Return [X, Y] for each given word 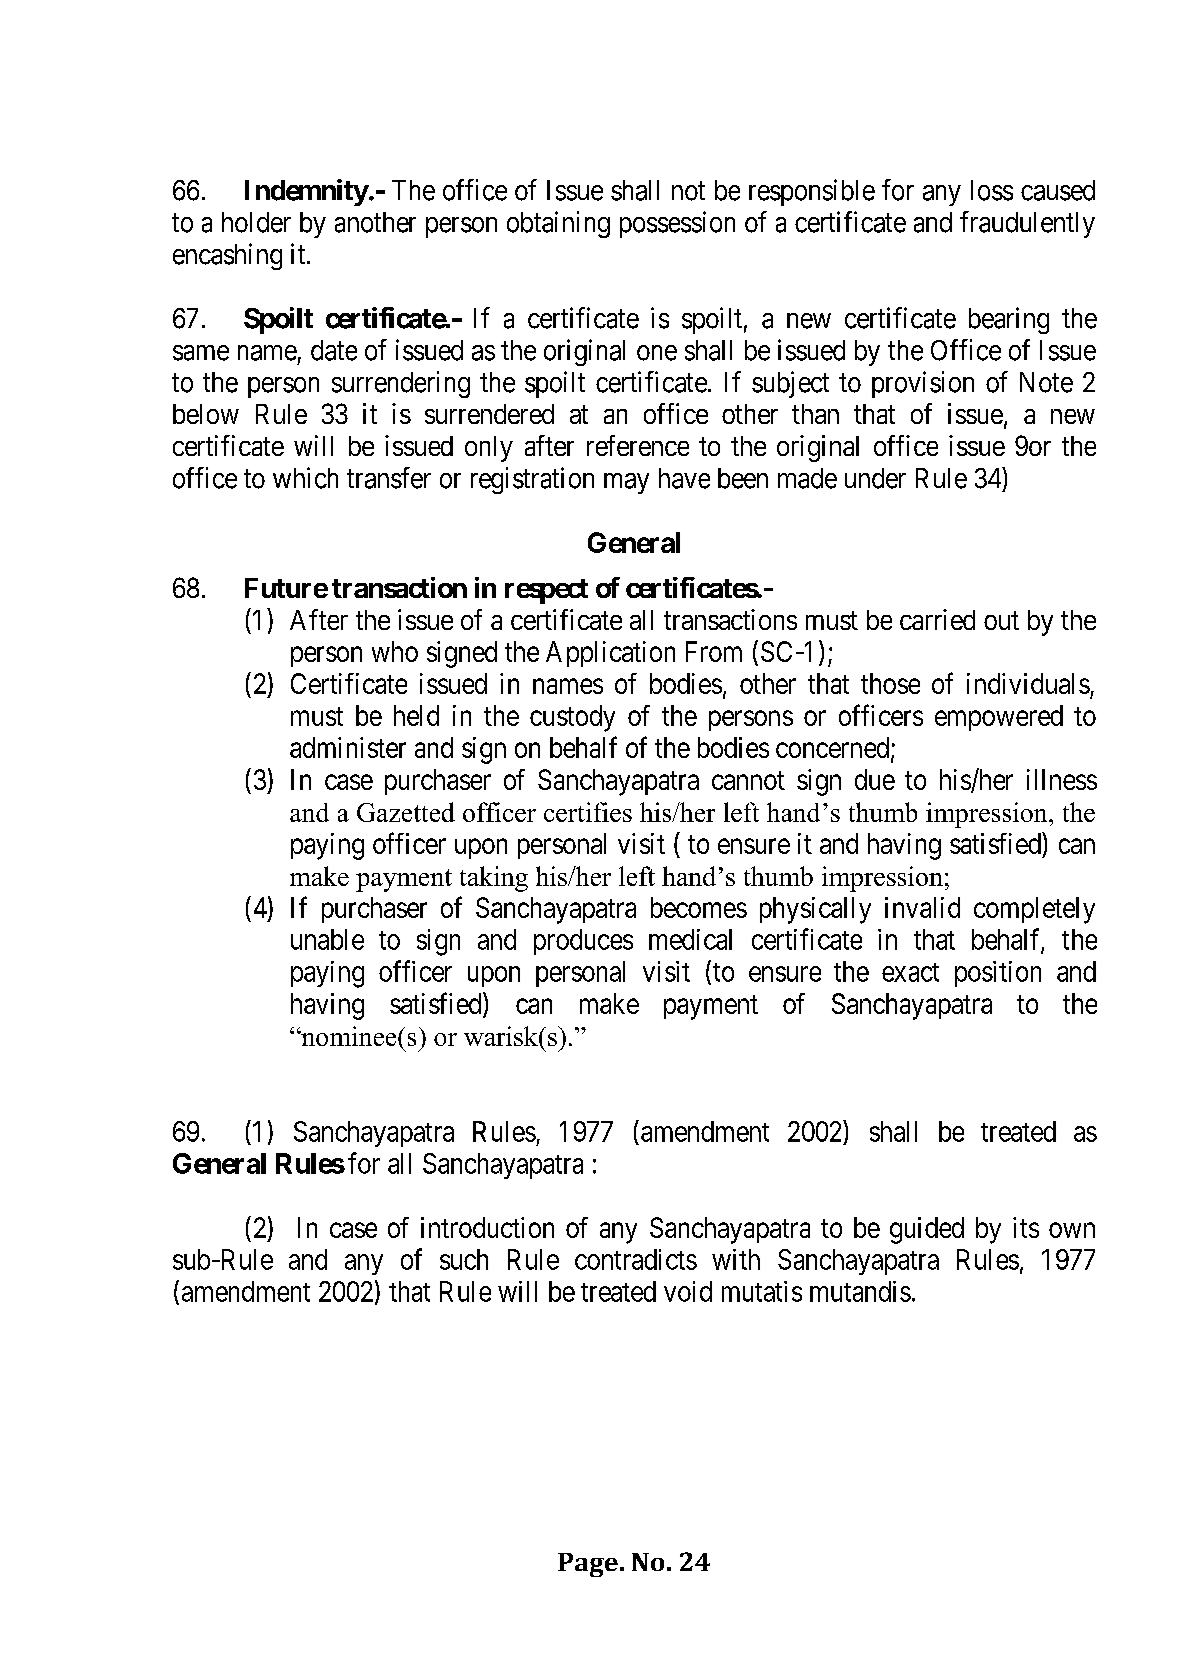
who [395, 651]
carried [937, 619]
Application [610, 654]
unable [327, 939]
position [998, 974]
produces [583, 942]
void [688, 1291]
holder [256, 222]
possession [677, 224]
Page [588, 1565]
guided [927, 1230]
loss [992, 190]
